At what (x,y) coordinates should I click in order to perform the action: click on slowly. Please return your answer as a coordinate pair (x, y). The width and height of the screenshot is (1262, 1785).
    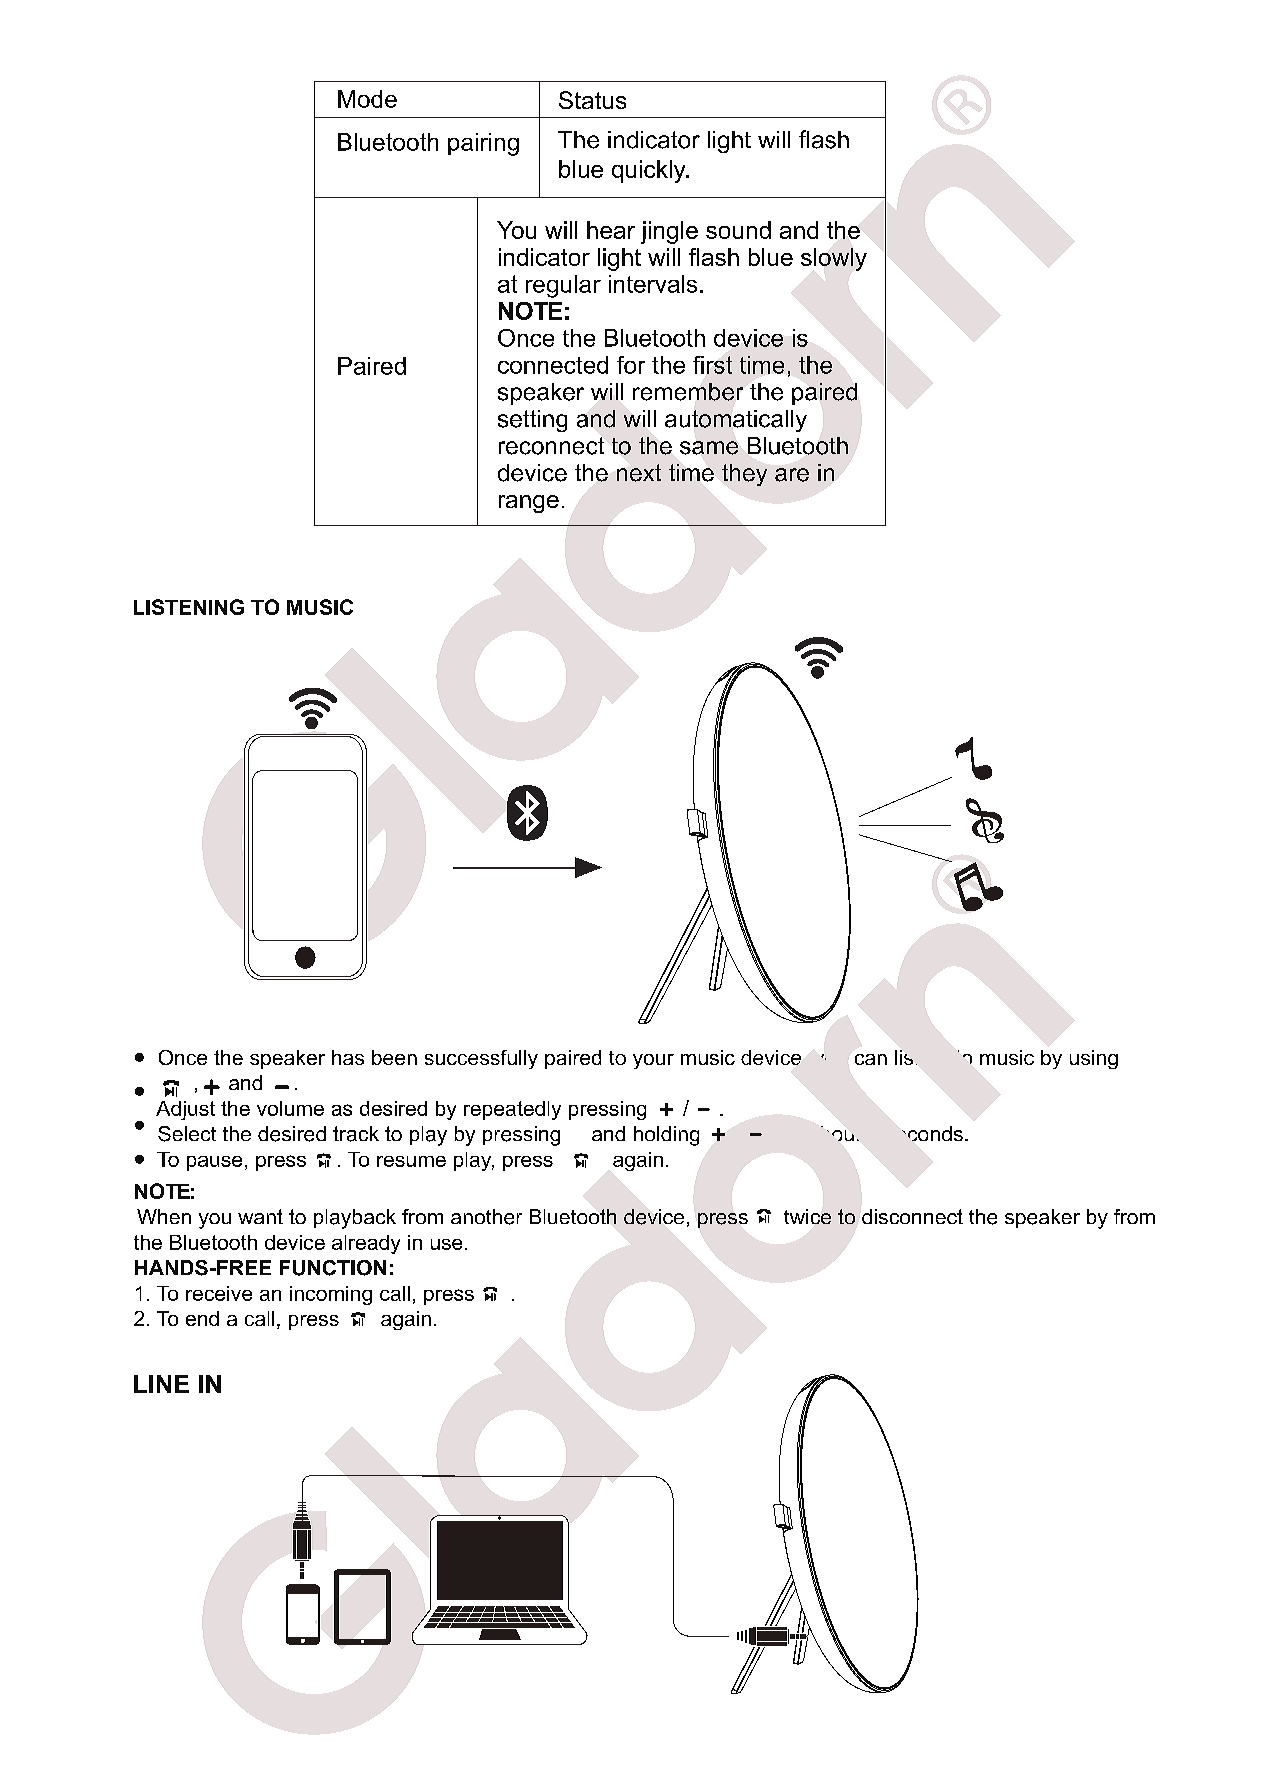
    Looking at the image, I should click on (834, 259).
